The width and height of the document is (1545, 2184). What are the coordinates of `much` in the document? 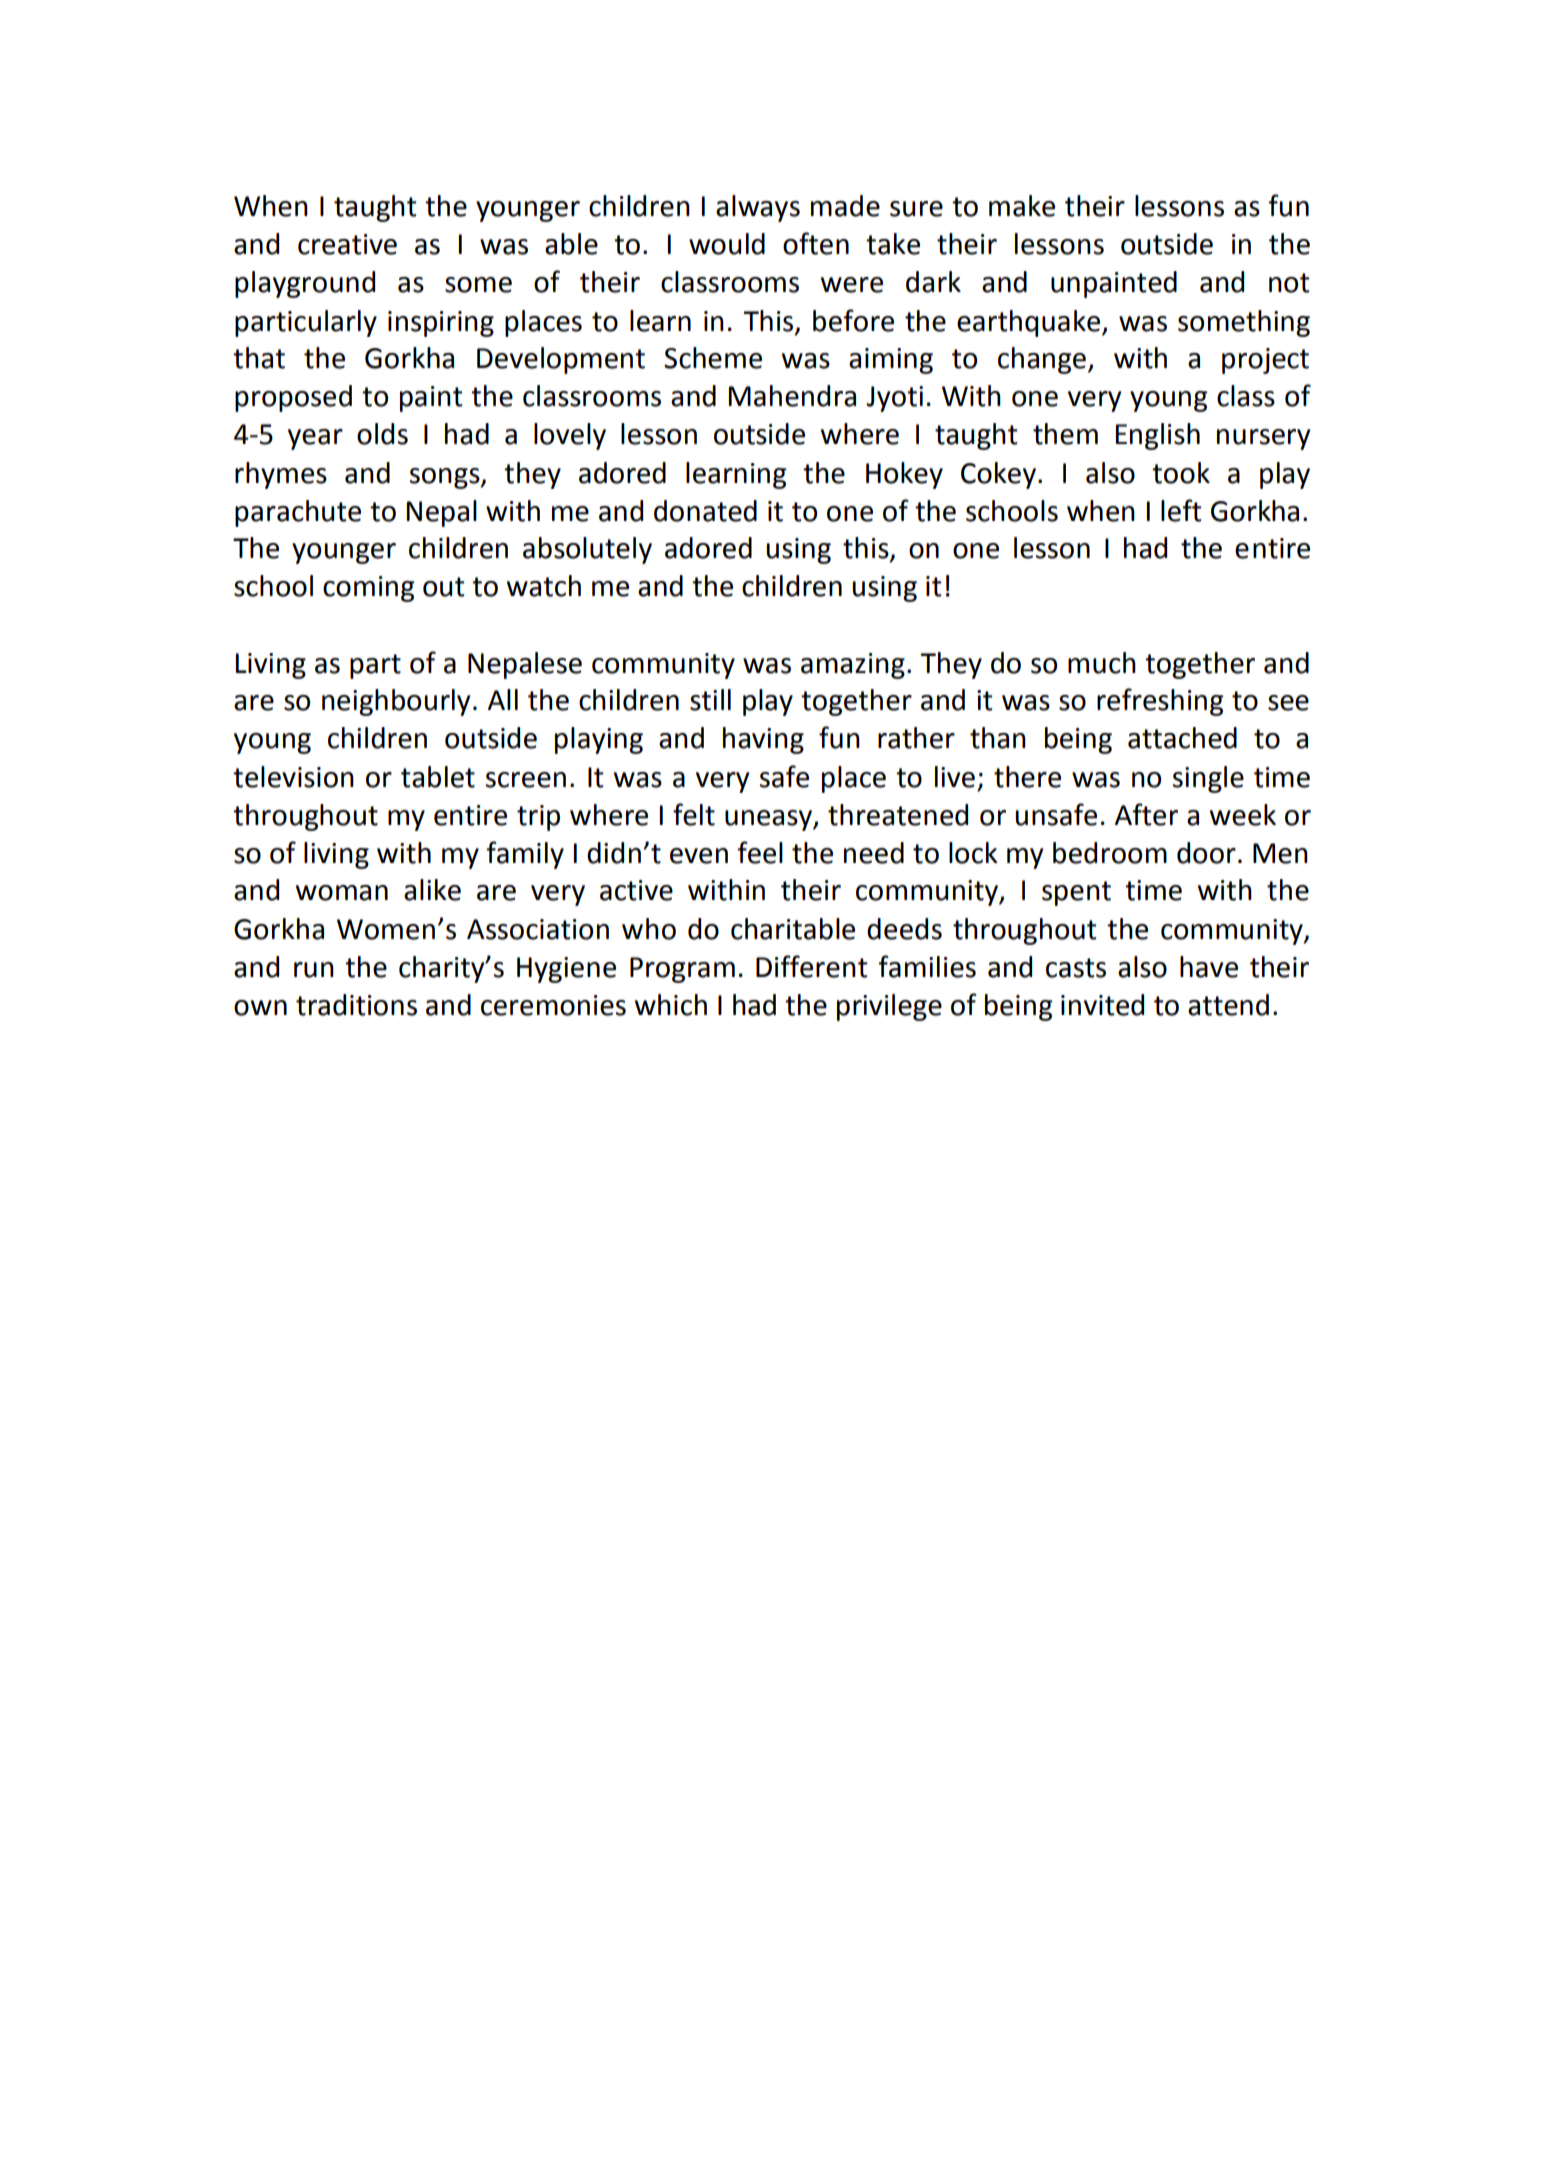 It's located at (1102, 663).
